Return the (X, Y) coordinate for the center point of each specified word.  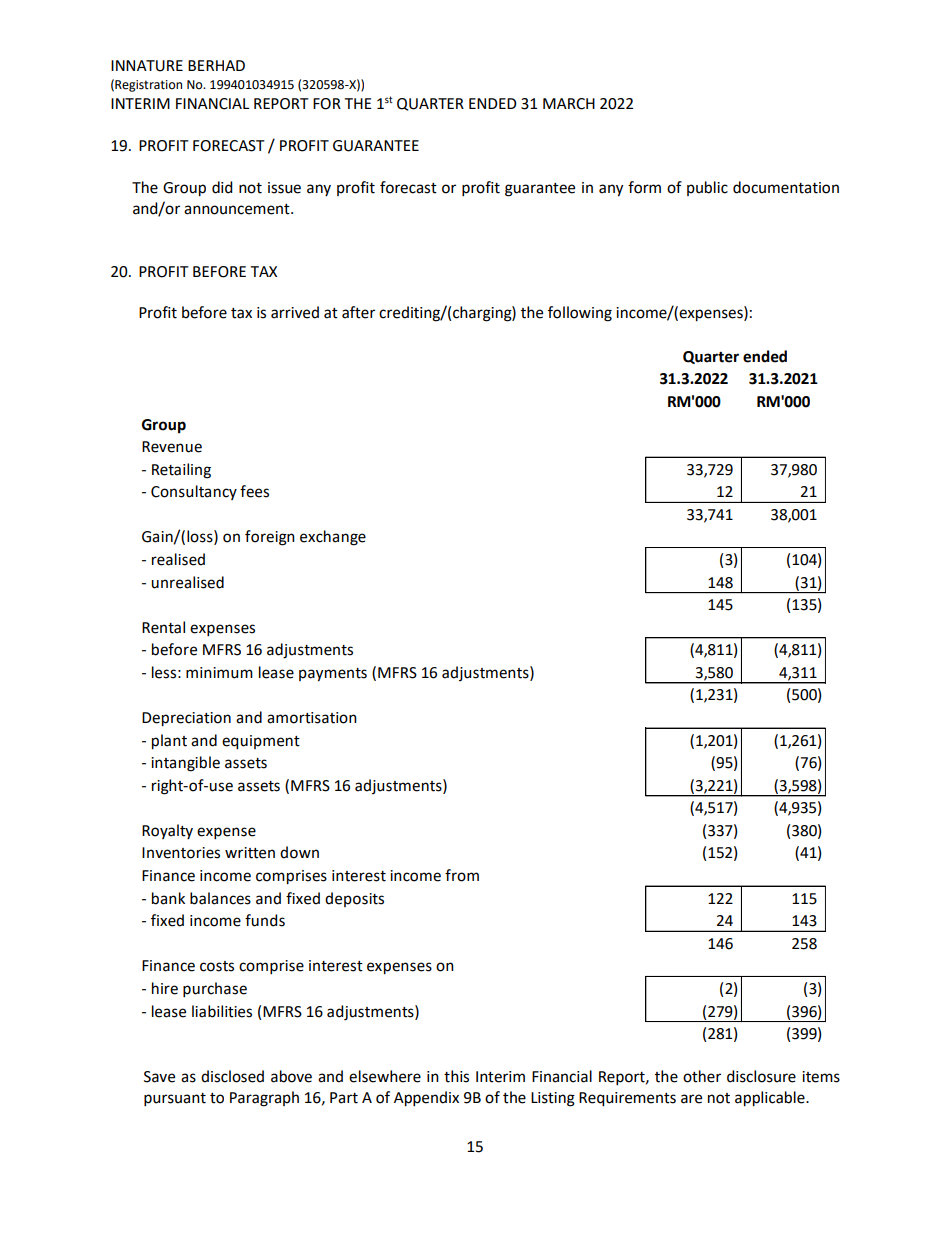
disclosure (761, 1076)
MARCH (569, 104)
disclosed (232, 1076)
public (707, 188)
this (456, 1076)
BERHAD (216, 65)
